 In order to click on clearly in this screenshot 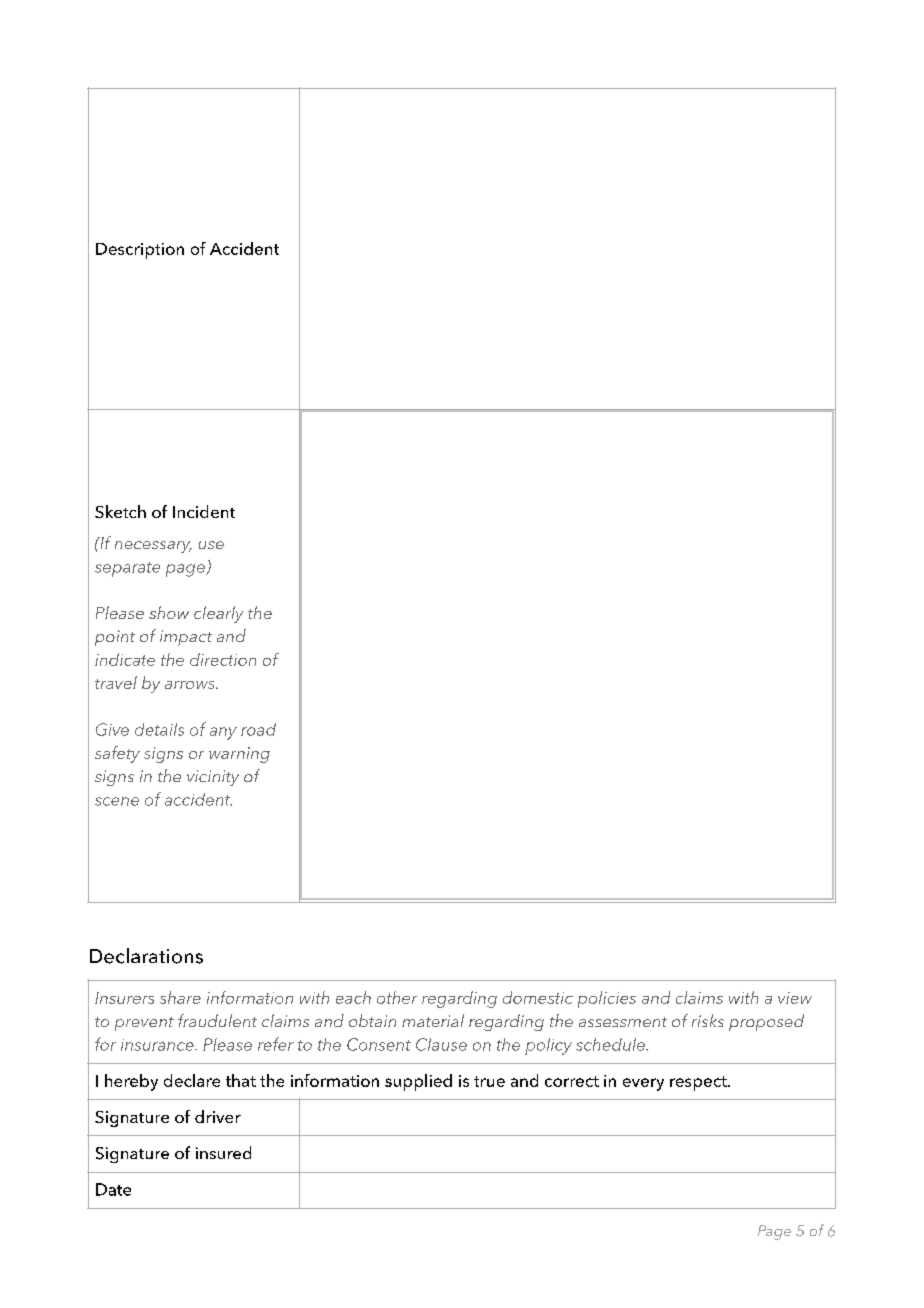, I will do `click(218, 614)`.
